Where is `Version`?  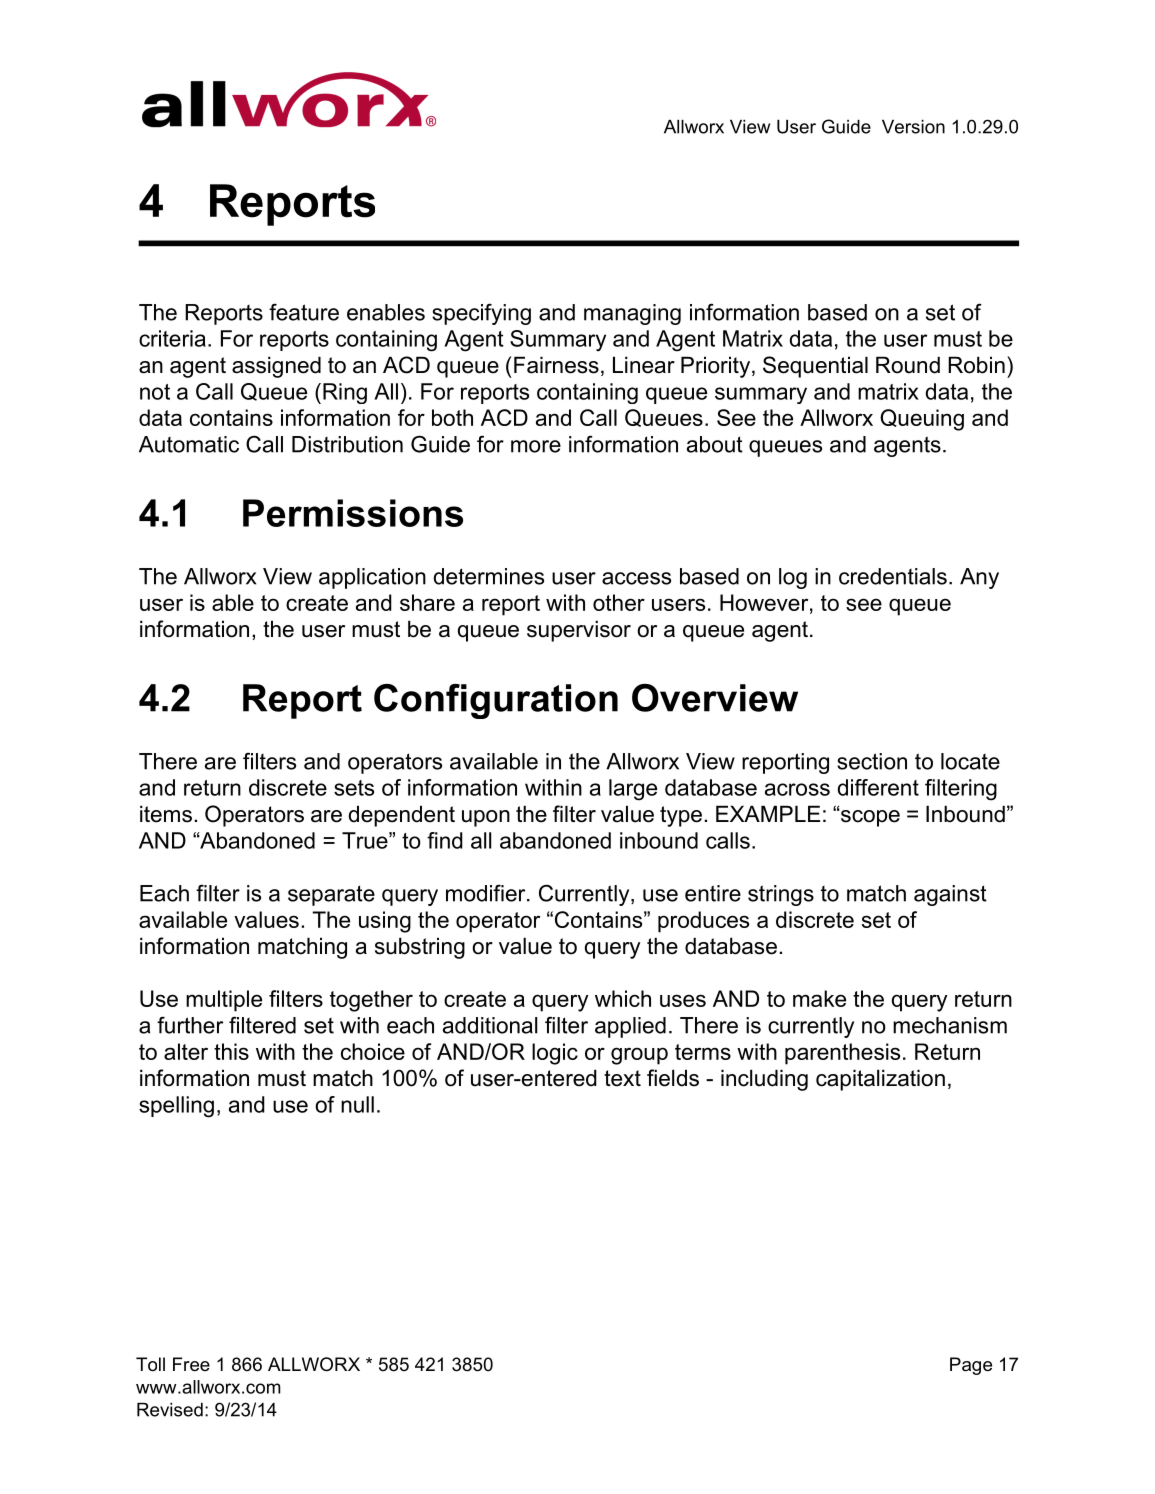
Version is located at coordinates (913, 127).
